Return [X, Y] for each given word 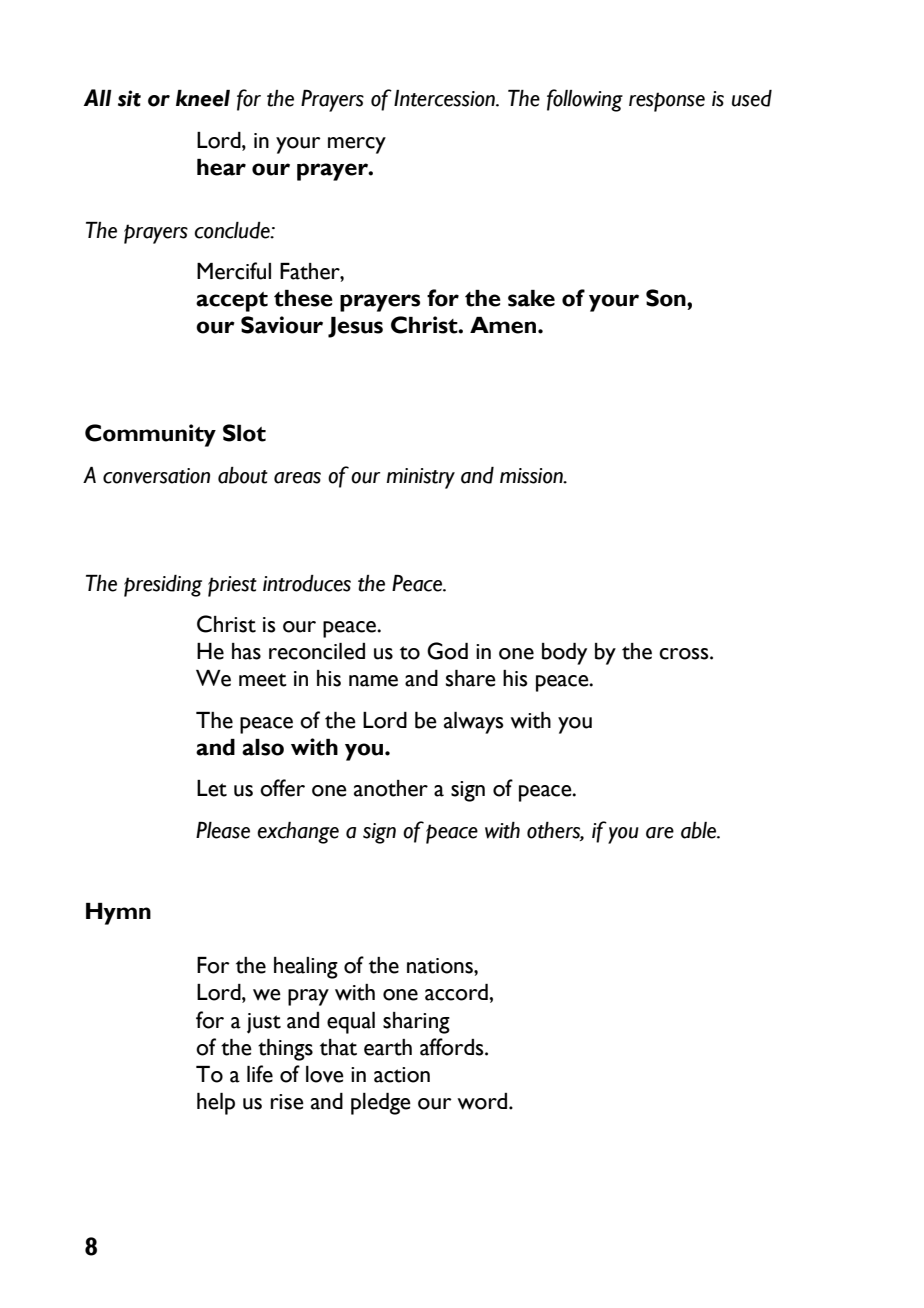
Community [150, 435]
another [391, 788]
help [216, 1104]
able [700, 830]
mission [532, 476]
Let [212, 788]
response [667, 102]
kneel [203, 98]
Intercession [445, 98]
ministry [420, 478]
